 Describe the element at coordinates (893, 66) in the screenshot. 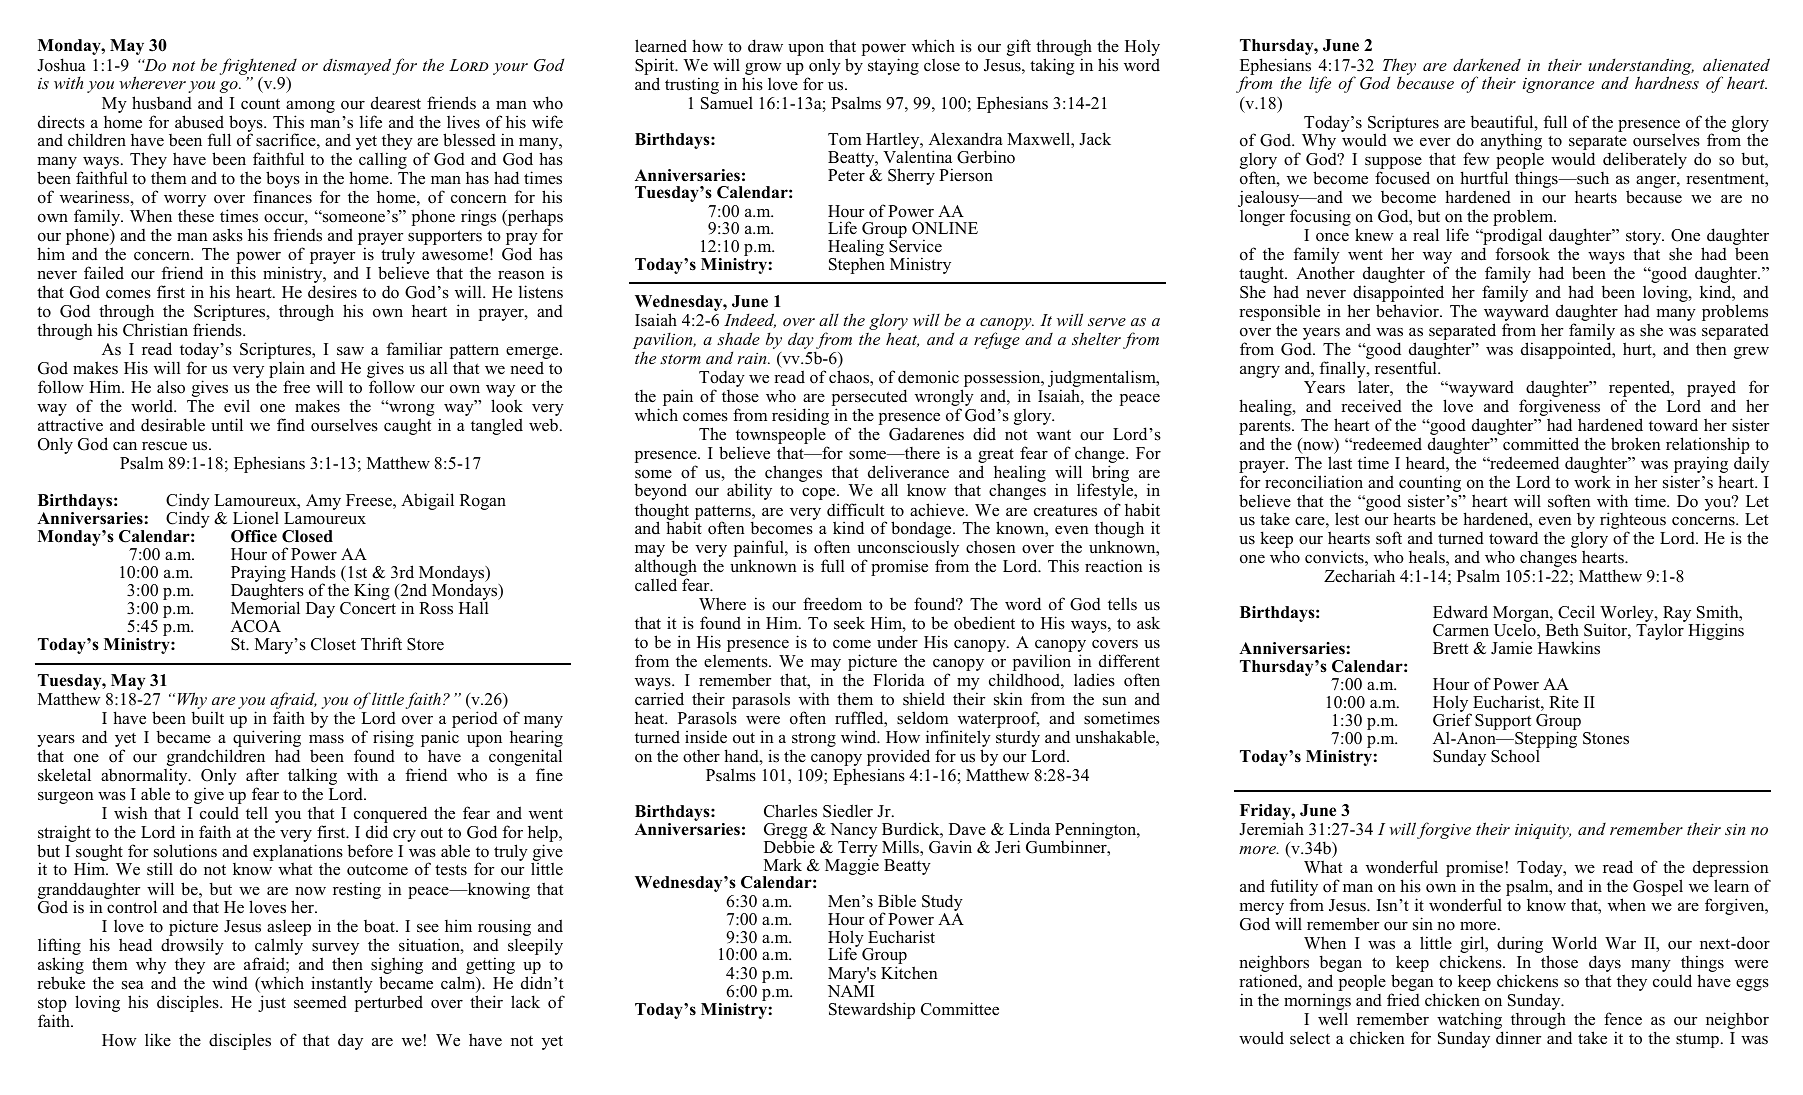

I see `staying` at that location.
